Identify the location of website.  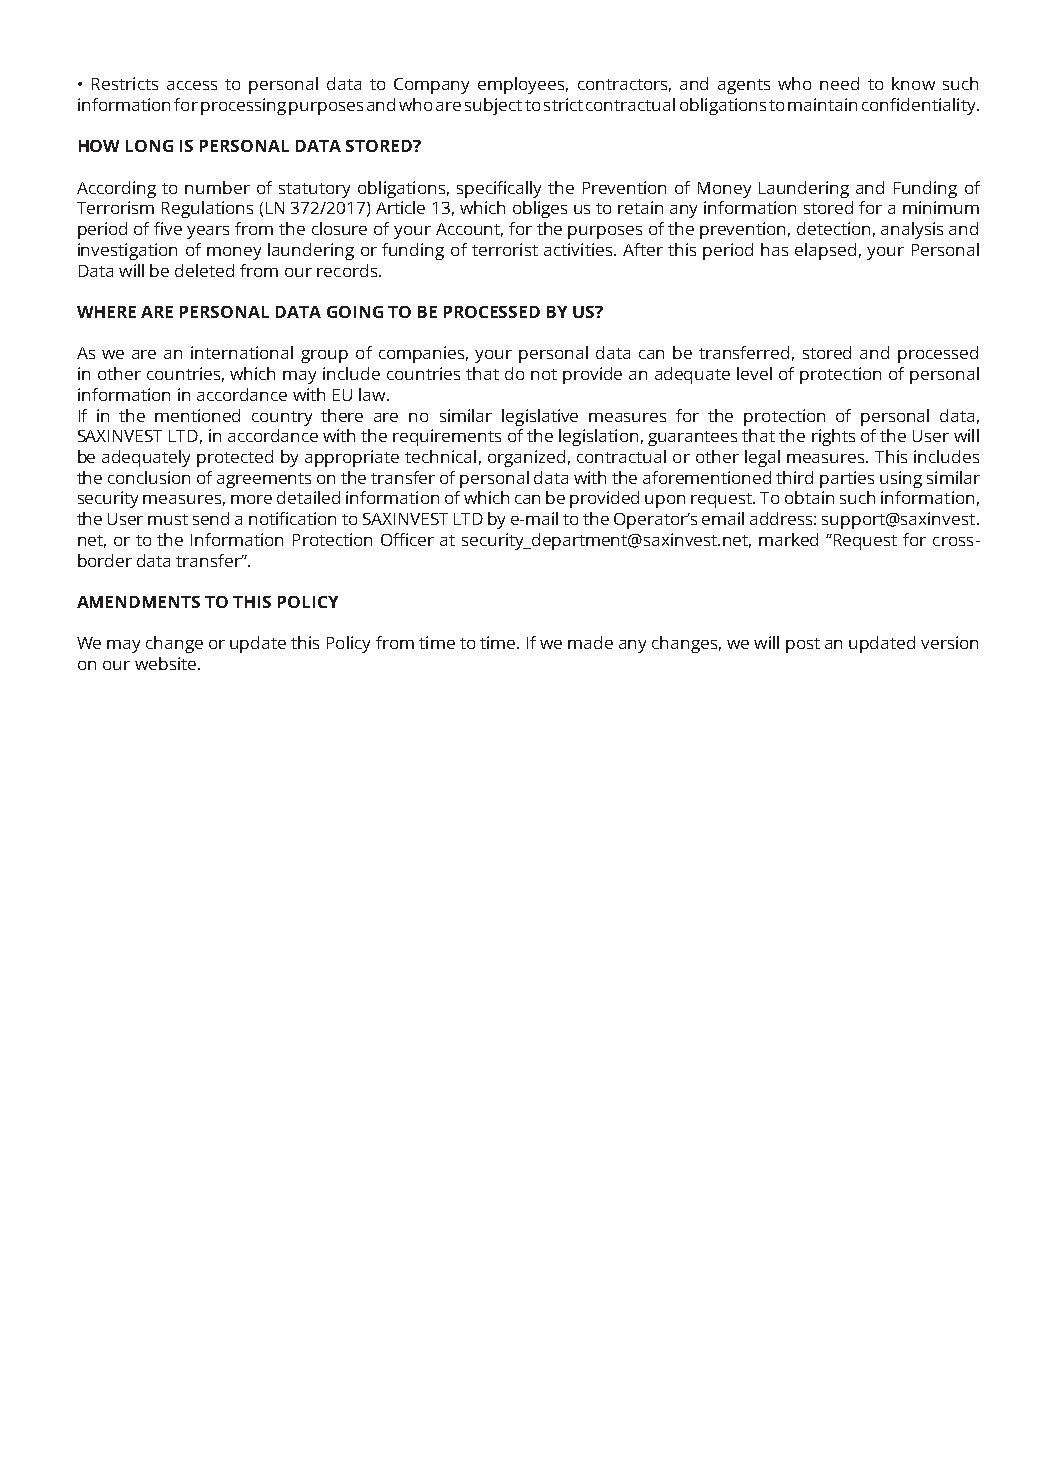
(167, 663).
